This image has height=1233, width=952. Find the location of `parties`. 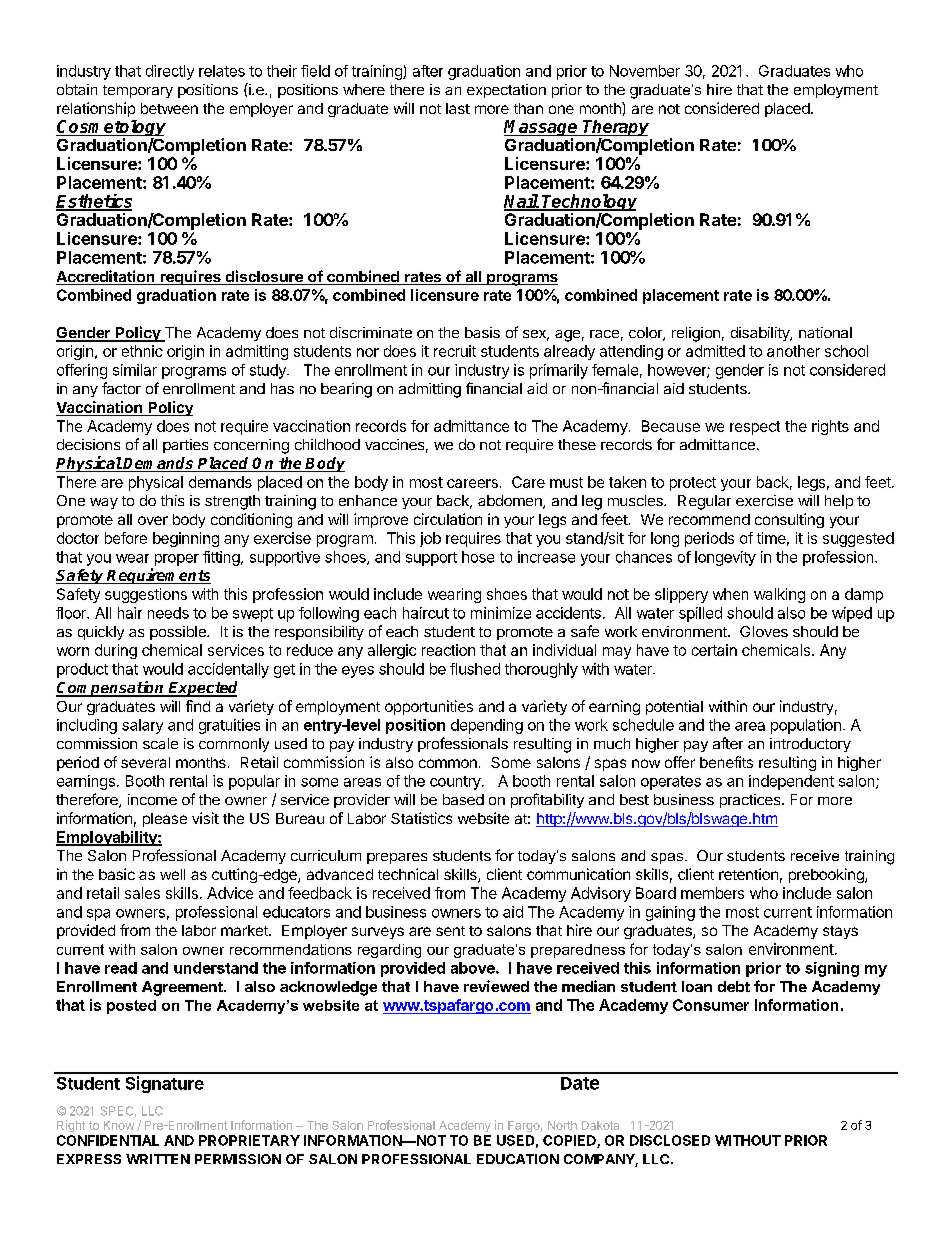

parties is located at coordinates (185, 446).
